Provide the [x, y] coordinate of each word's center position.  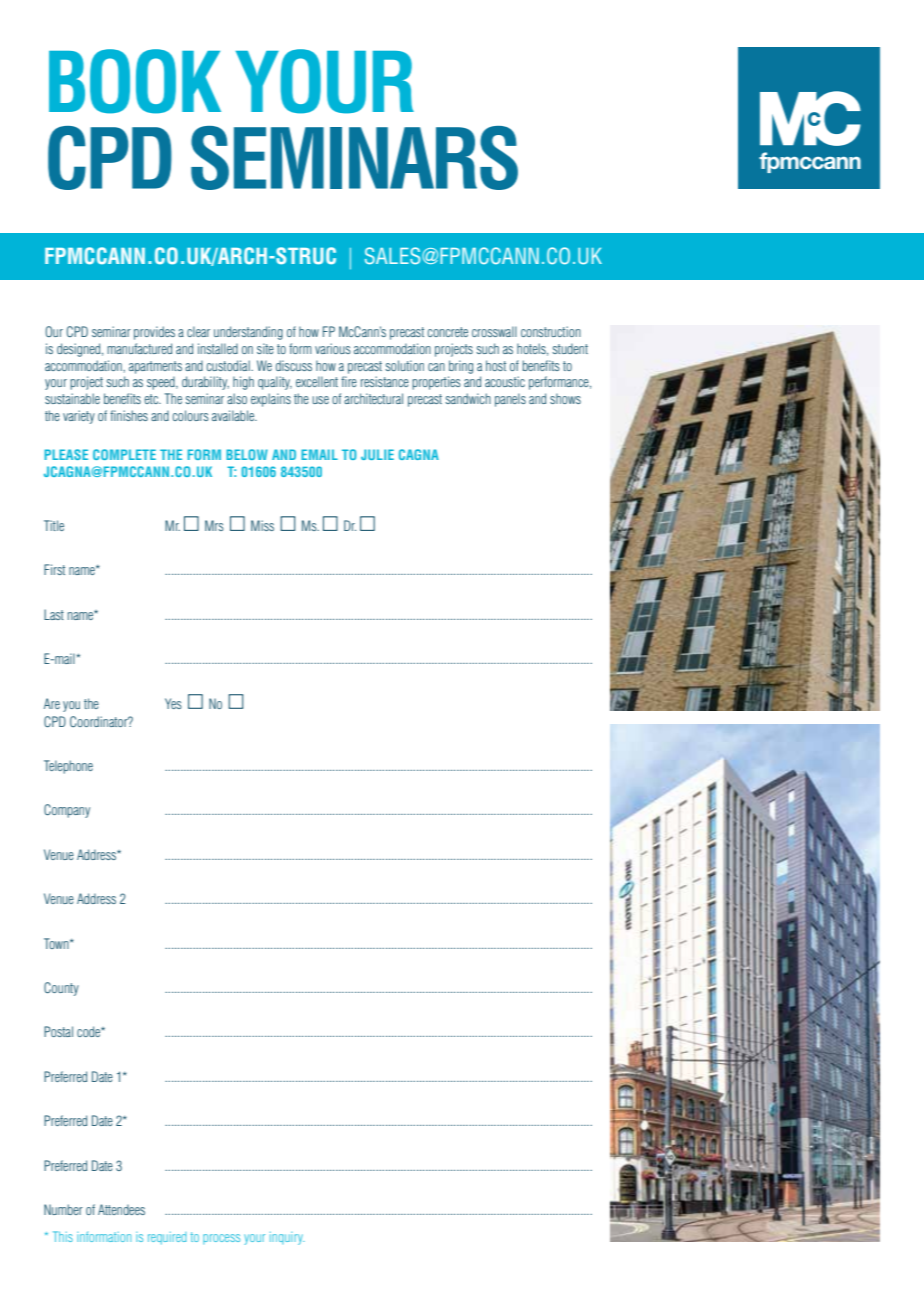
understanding [248, 333]
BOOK [135, 81]
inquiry [287, 1238]
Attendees [121, 1209]
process [221, 1239]
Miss [262, 525]
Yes [173, 703]
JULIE [377, 454]
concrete [447, 332]
